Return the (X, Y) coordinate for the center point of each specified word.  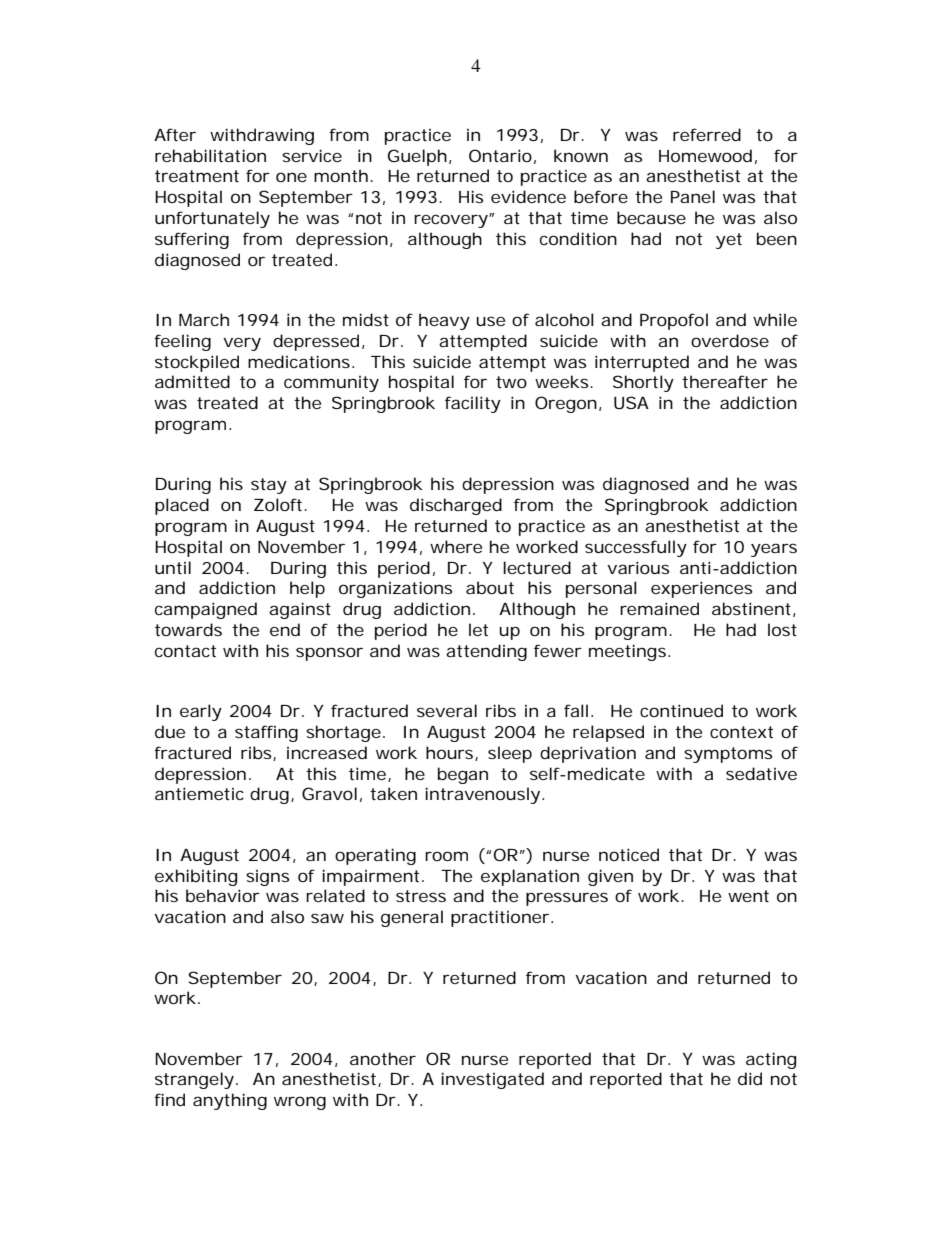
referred (707, 134)
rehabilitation (210, 155)
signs (267, 878)
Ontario (500, 155)
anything (230, 1101)
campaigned (206, 610)
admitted (192, 381)
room (446, 856)
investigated (492, 1080)
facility (473, 404)
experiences (701, 589)
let (478, 629)
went (748, 896)
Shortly (643, 383)
